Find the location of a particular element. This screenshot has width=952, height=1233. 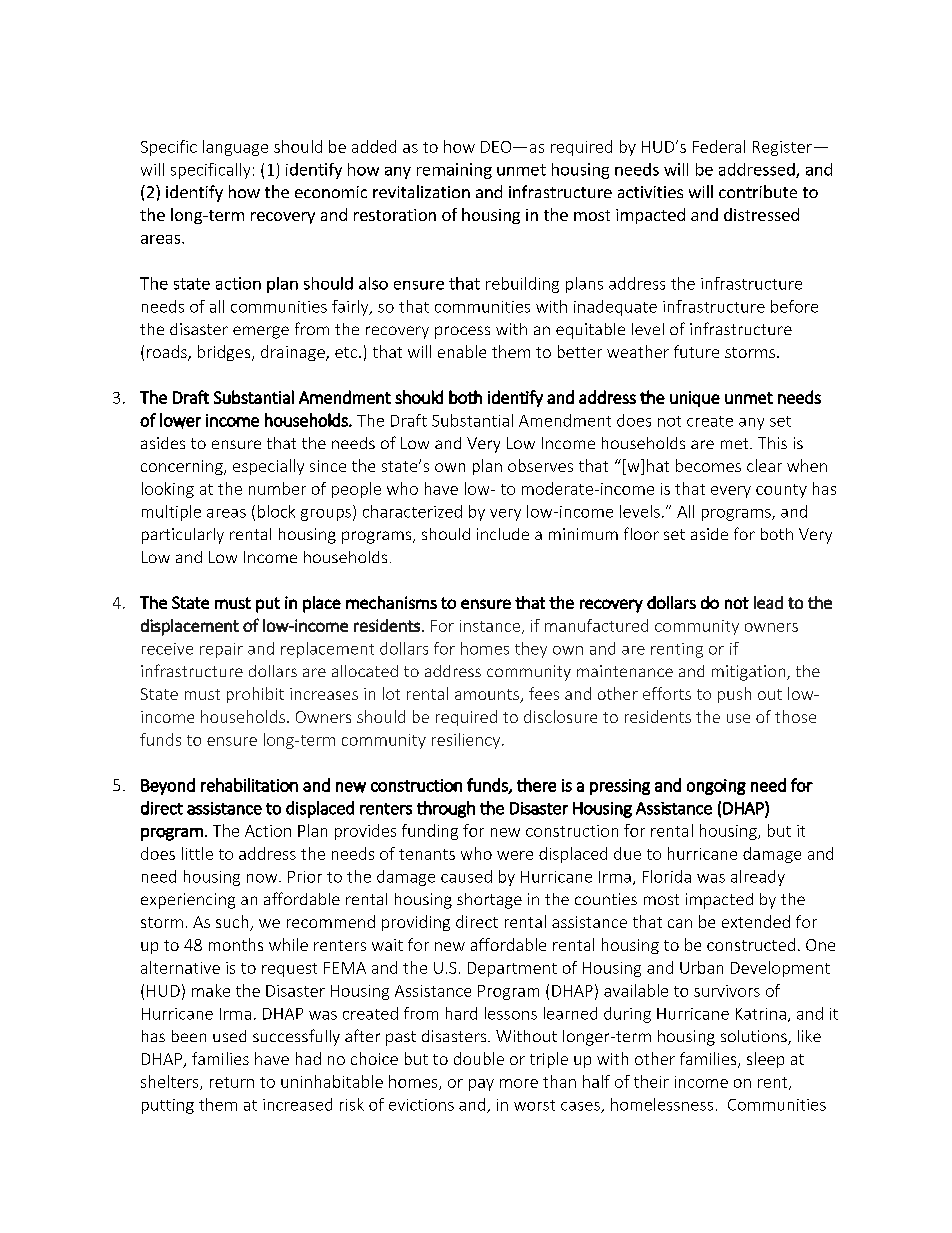

pay is located at coordinates (481, 1085).
